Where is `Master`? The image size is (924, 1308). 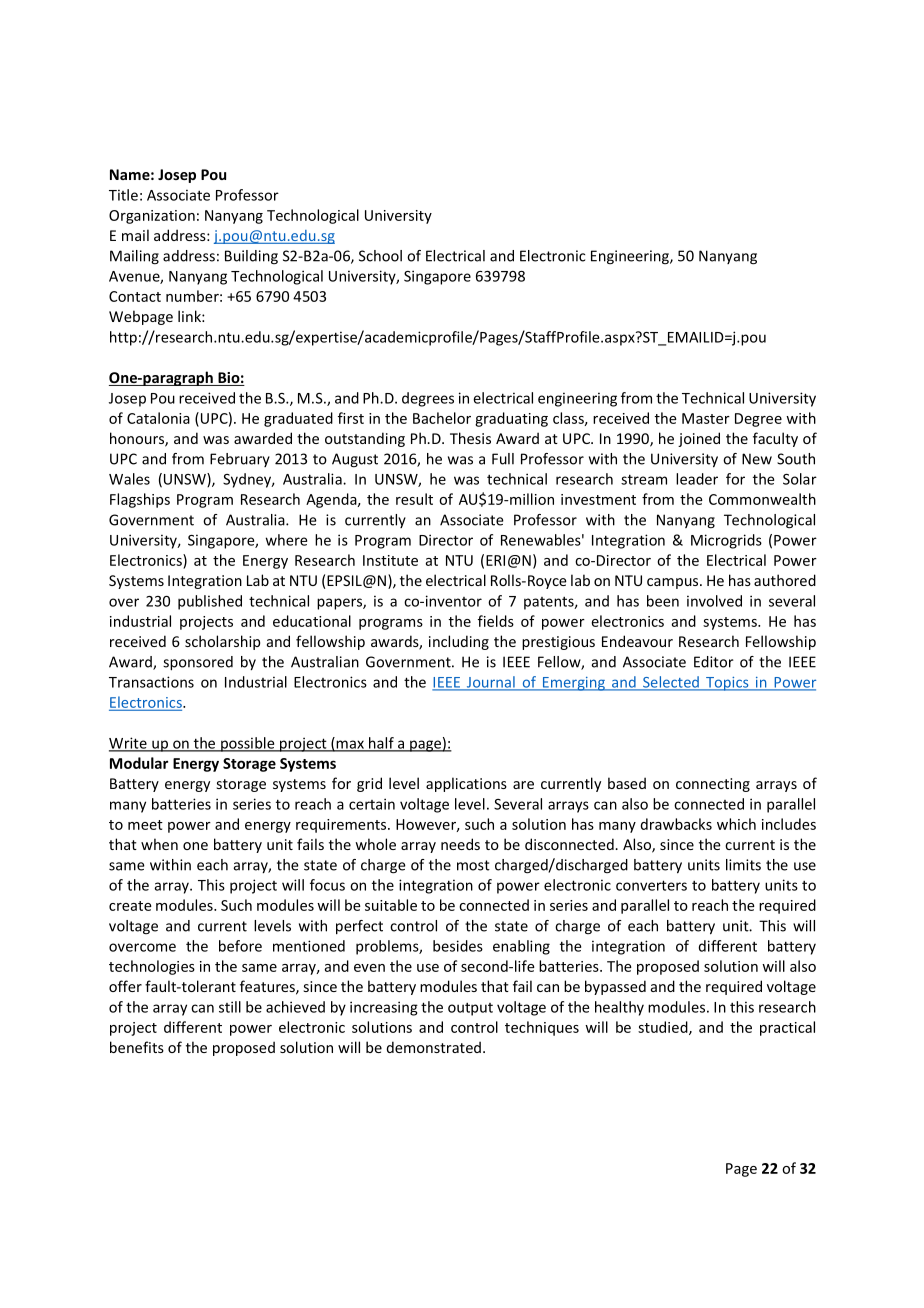 Master is located at coordinates (706, 418).
